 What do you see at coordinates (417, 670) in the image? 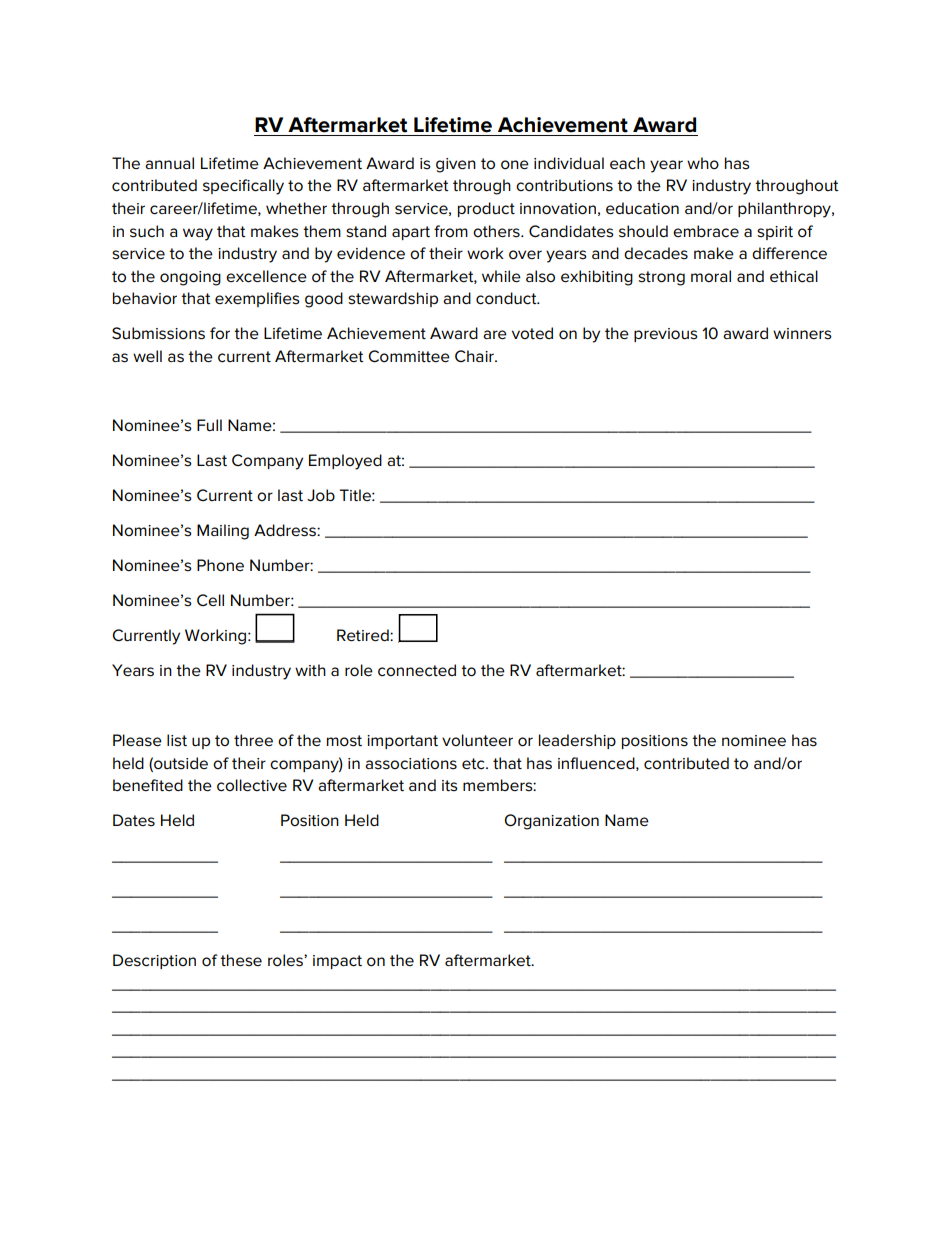
I see `connected` at bounding box center [417, 670].
